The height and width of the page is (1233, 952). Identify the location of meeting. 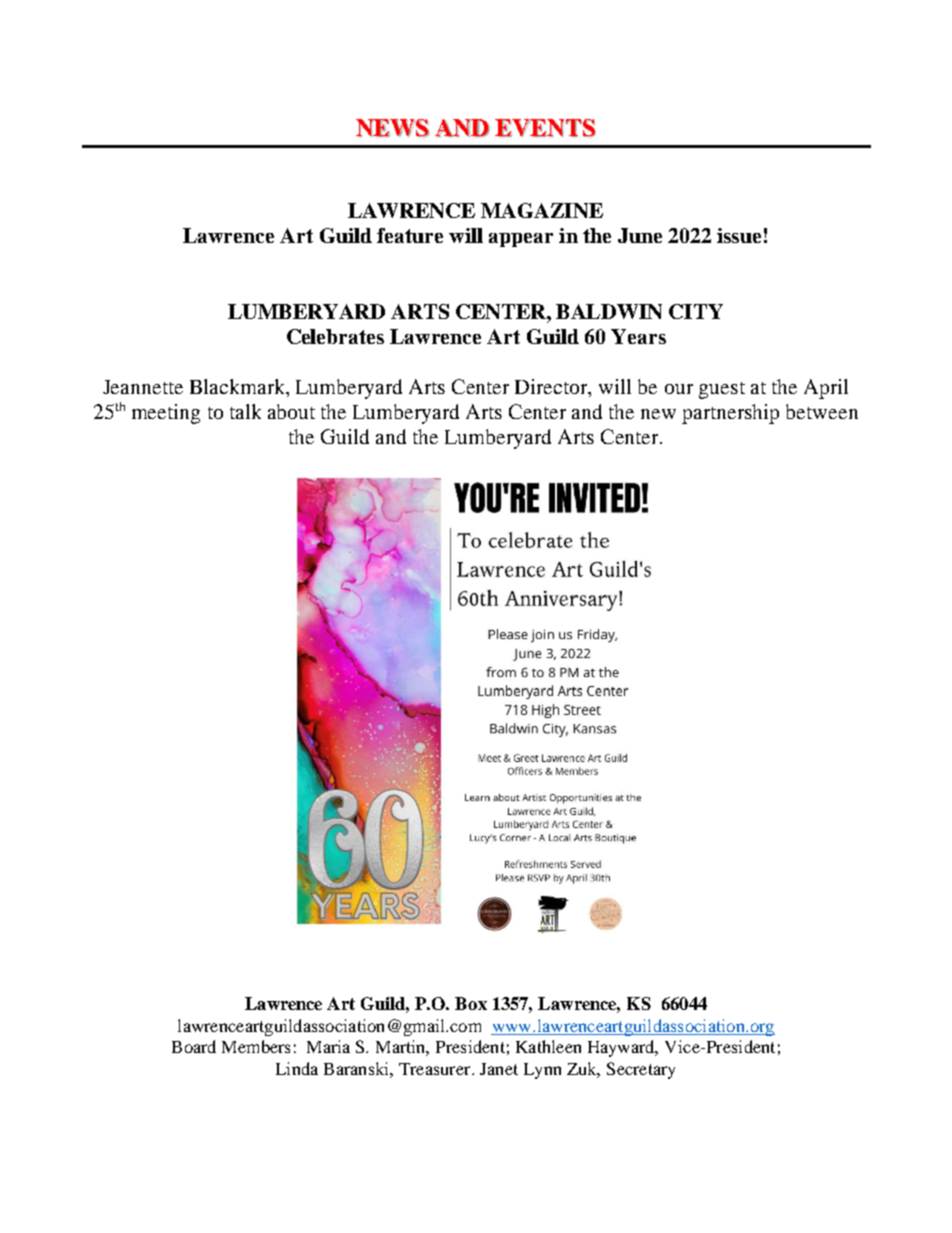
(166, 414).
